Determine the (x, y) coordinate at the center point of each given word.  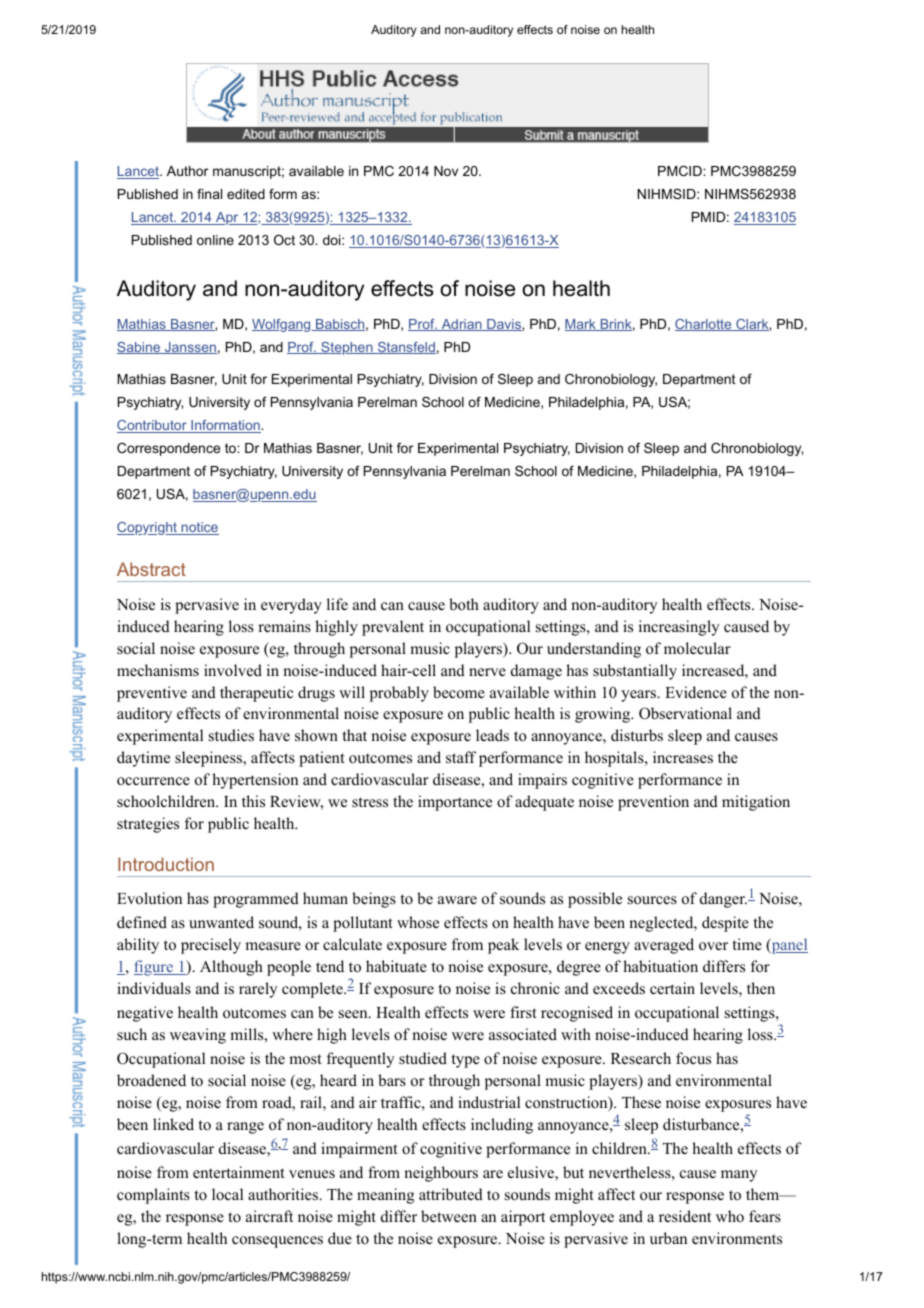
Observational (685, 713)
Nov (446, 171)
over (713, 946)
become (459, 692)
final (209, 193)
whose (418, 922)
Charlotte (704, 325)
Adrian (461, 325)
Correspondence (168, 449)
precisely (211, 946)
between (449, 1216)
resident (685, 1216)
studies (231, 735)
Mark (581, 325)
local (227, 1194)
